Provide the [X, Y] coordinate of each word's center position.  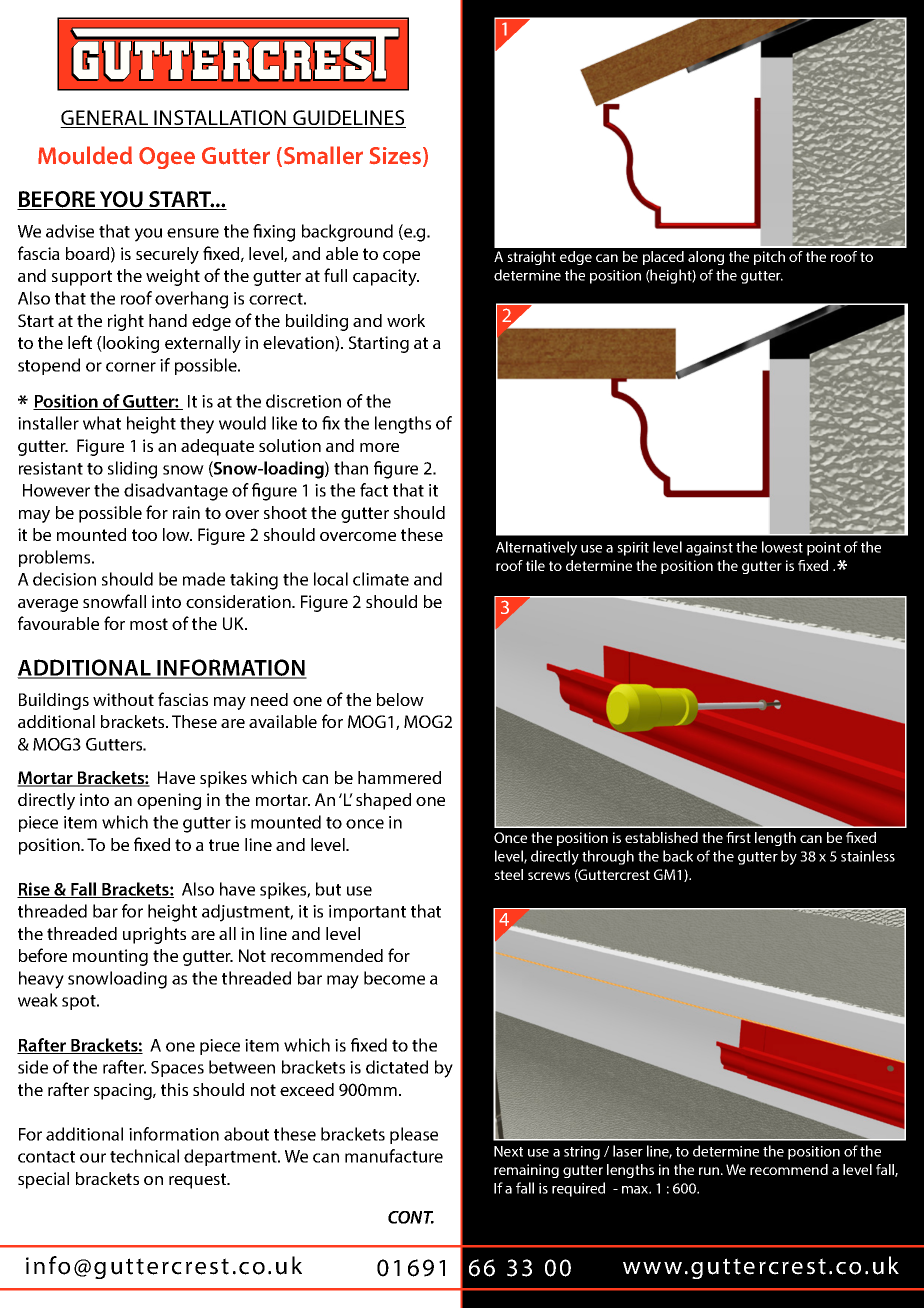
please [414, 1135]
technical [144, 1156]
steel [508, 874]
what [102, 423]
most [149, 624]
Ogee [167, 158]
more [379, 447]
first [738, 837]
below [400, 699]
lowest [782, 547]
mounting [110, 957]
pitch [769, 258]
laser [628, 1151]
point [824, 549]
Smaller [323, 155]
